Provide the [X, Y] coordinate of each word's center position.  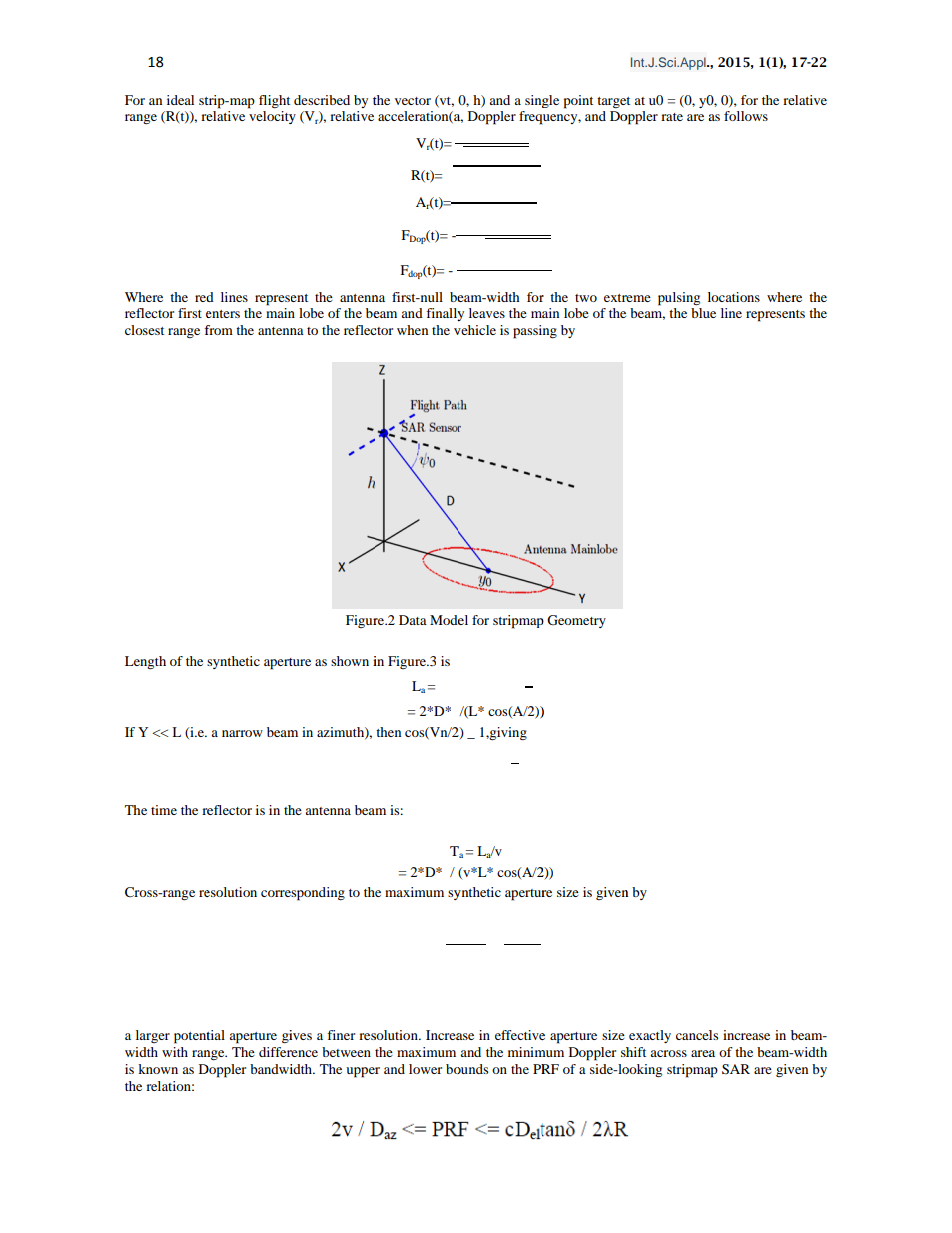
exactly [650, 1036]
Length [145, 662]
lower [425, 1069]
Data [413, 620]
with [175, 1052]
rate [672, 117]
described [322, 100]
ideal [180, 100]
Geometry [576, 621]
